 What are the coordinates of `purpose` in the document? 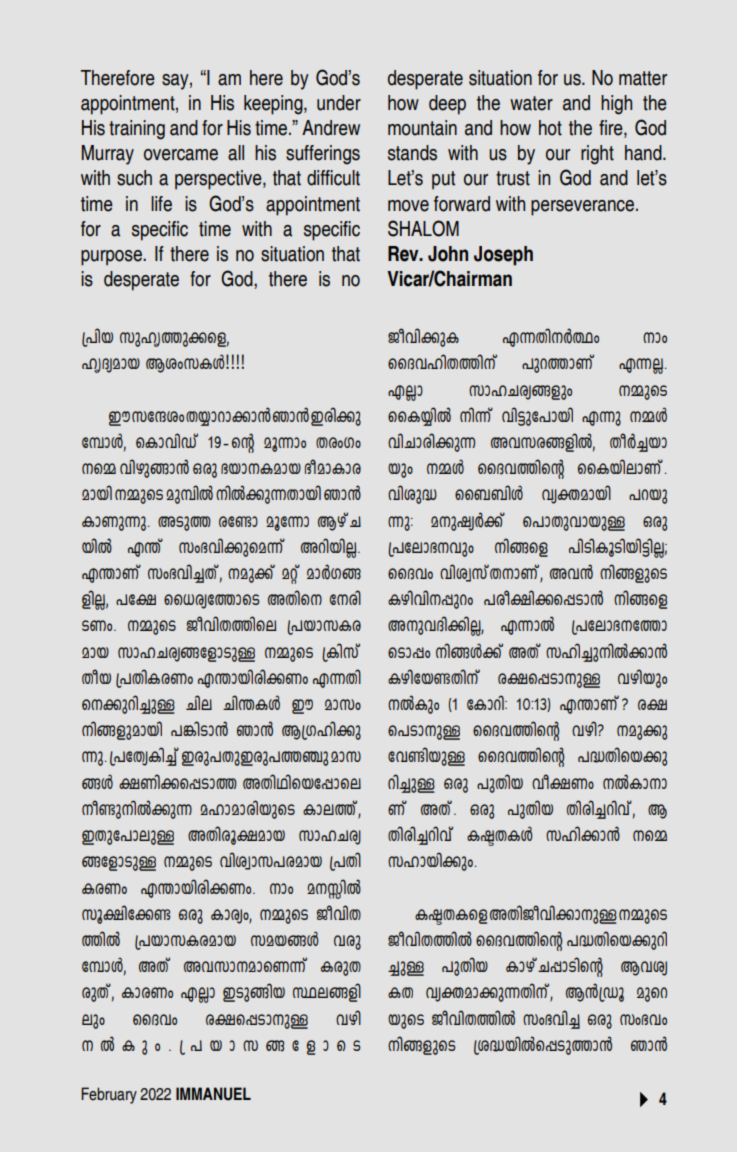 It's located at (112, 258).
